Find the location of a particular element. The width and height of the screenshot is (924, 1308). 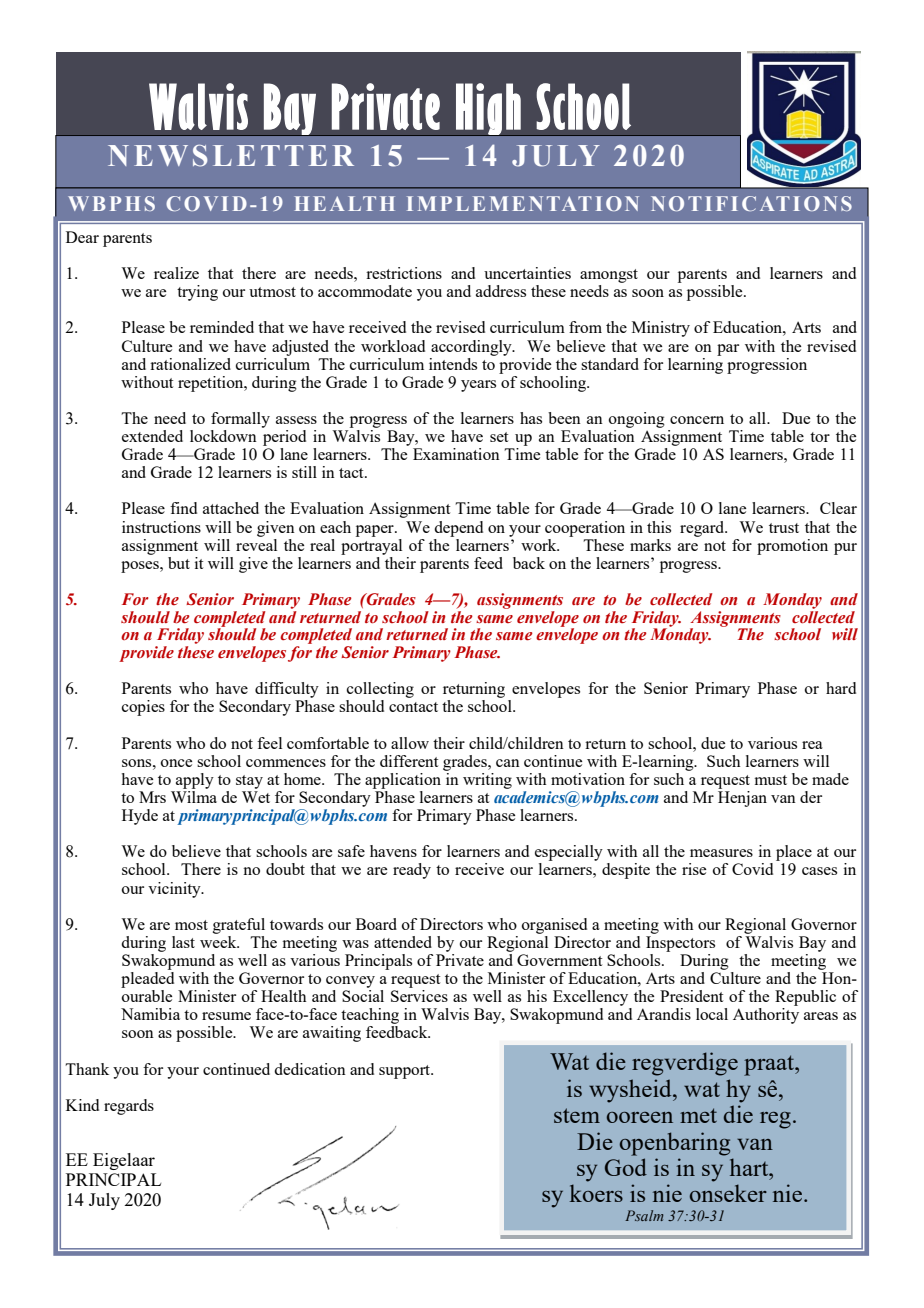

hard is located at coordinates (841, 688).
